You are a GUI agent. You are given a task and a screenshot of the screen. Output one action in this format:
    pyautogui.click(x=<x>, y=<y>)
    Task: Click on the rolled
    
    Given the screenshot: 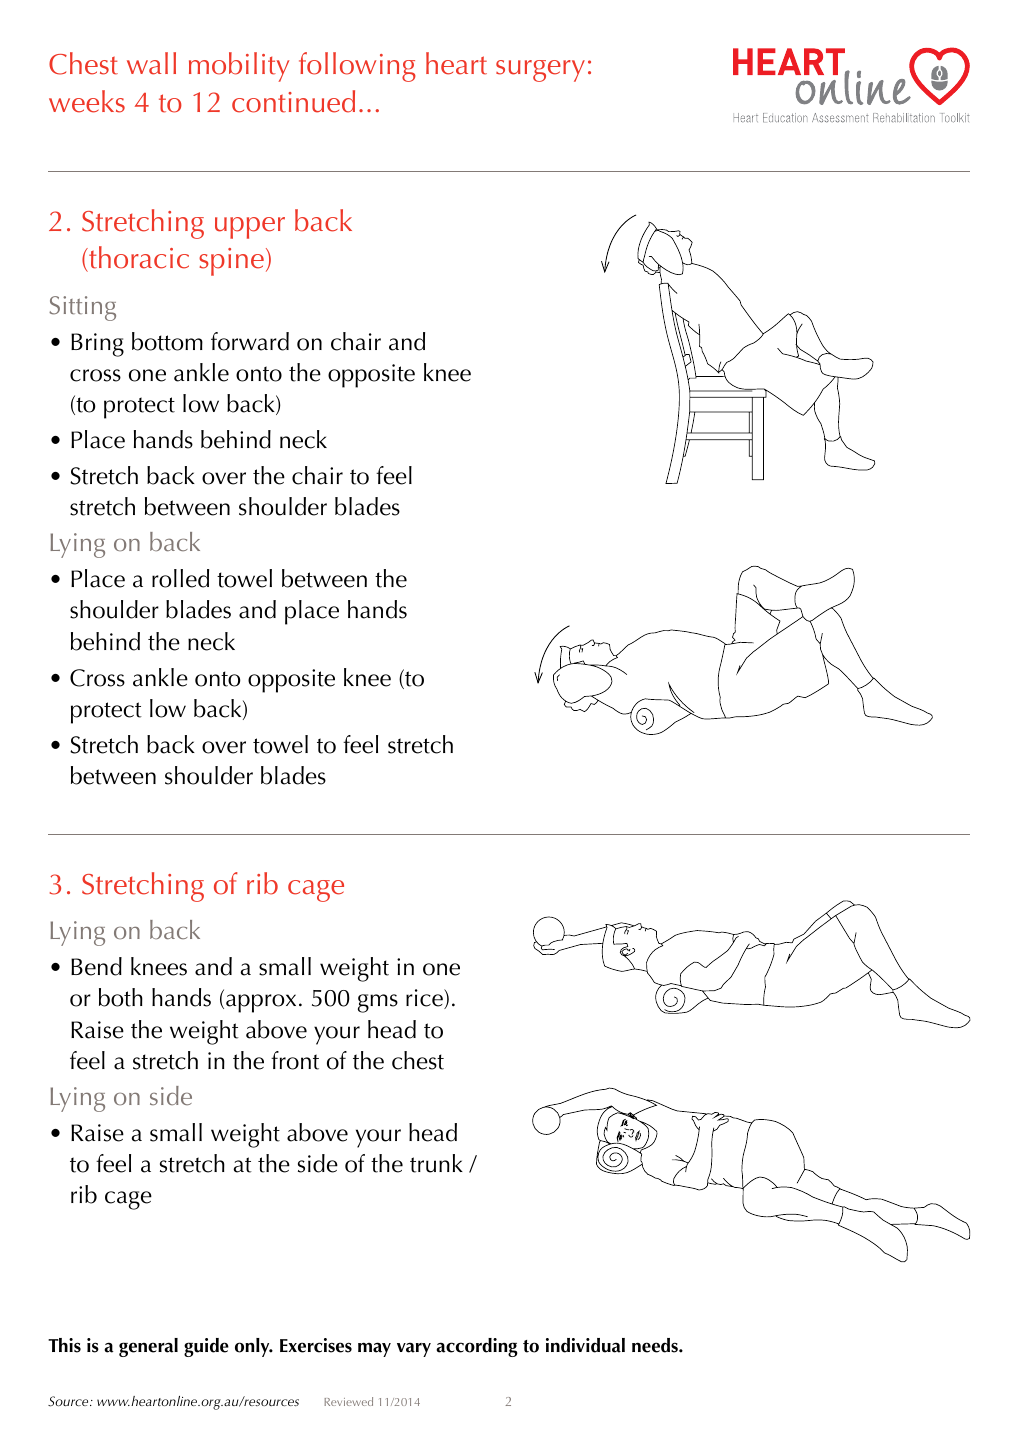 What is the action you would take?
    pyautogui.click(x=180, y=578)
